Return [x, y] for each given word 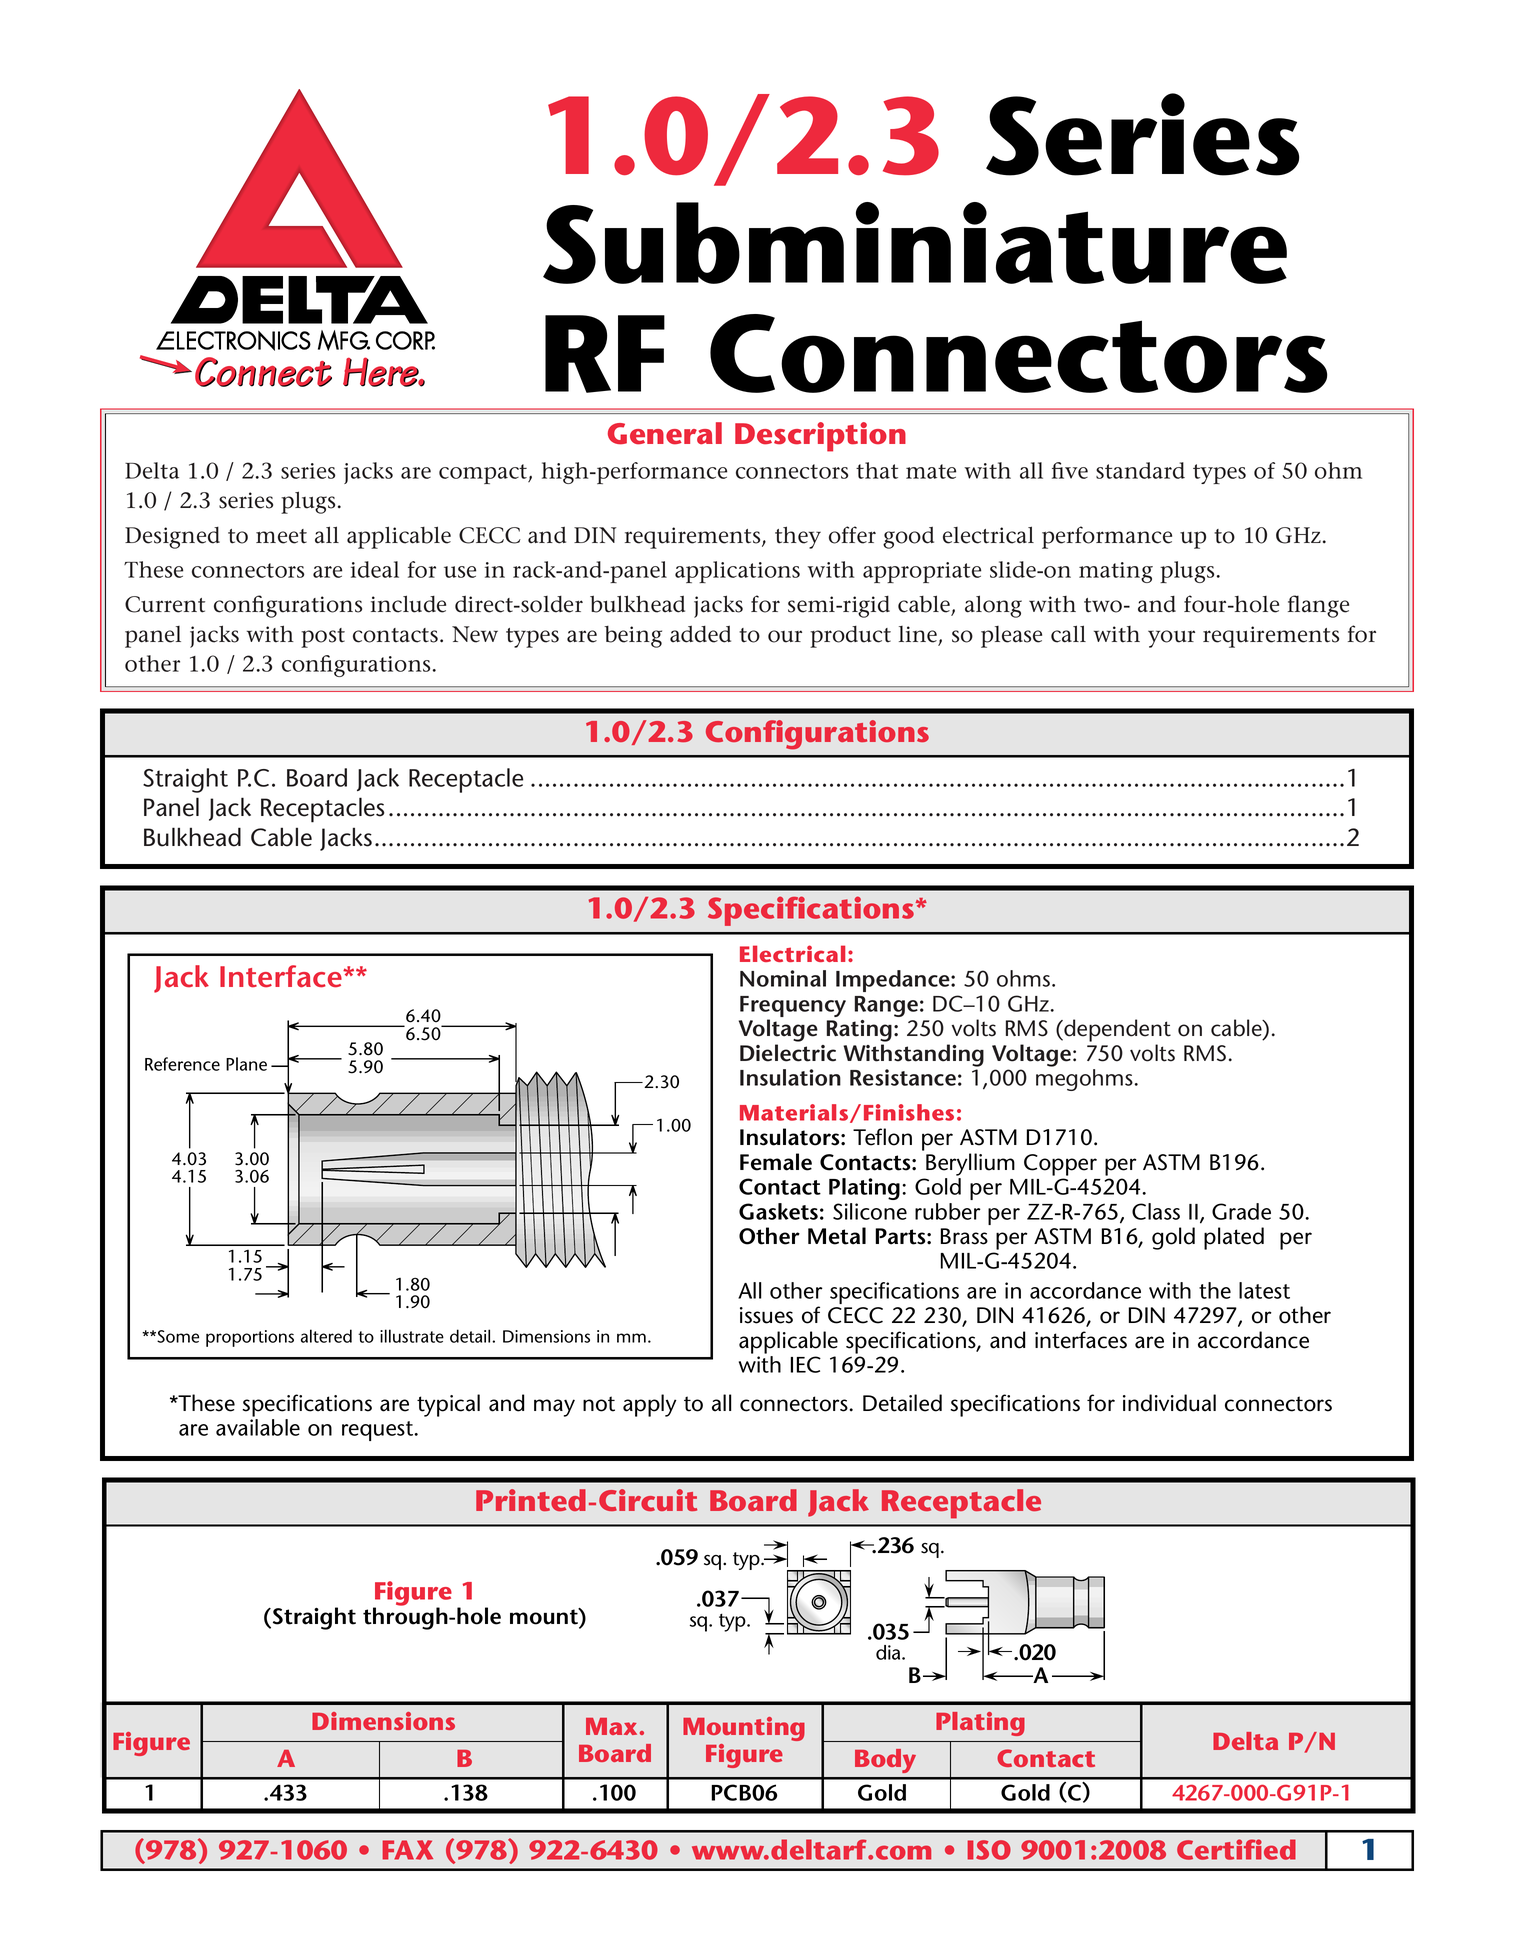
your [1171, 639]
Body [885, 1761]
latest [1264, 1290]
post [323, 638]
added [700, 634]
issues [766, 1315]
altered [326, 1336]
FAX [408, 1850]
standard [1140, 470]
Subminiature [915, 243]
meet [281, 536]
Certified [1236, 1849]
